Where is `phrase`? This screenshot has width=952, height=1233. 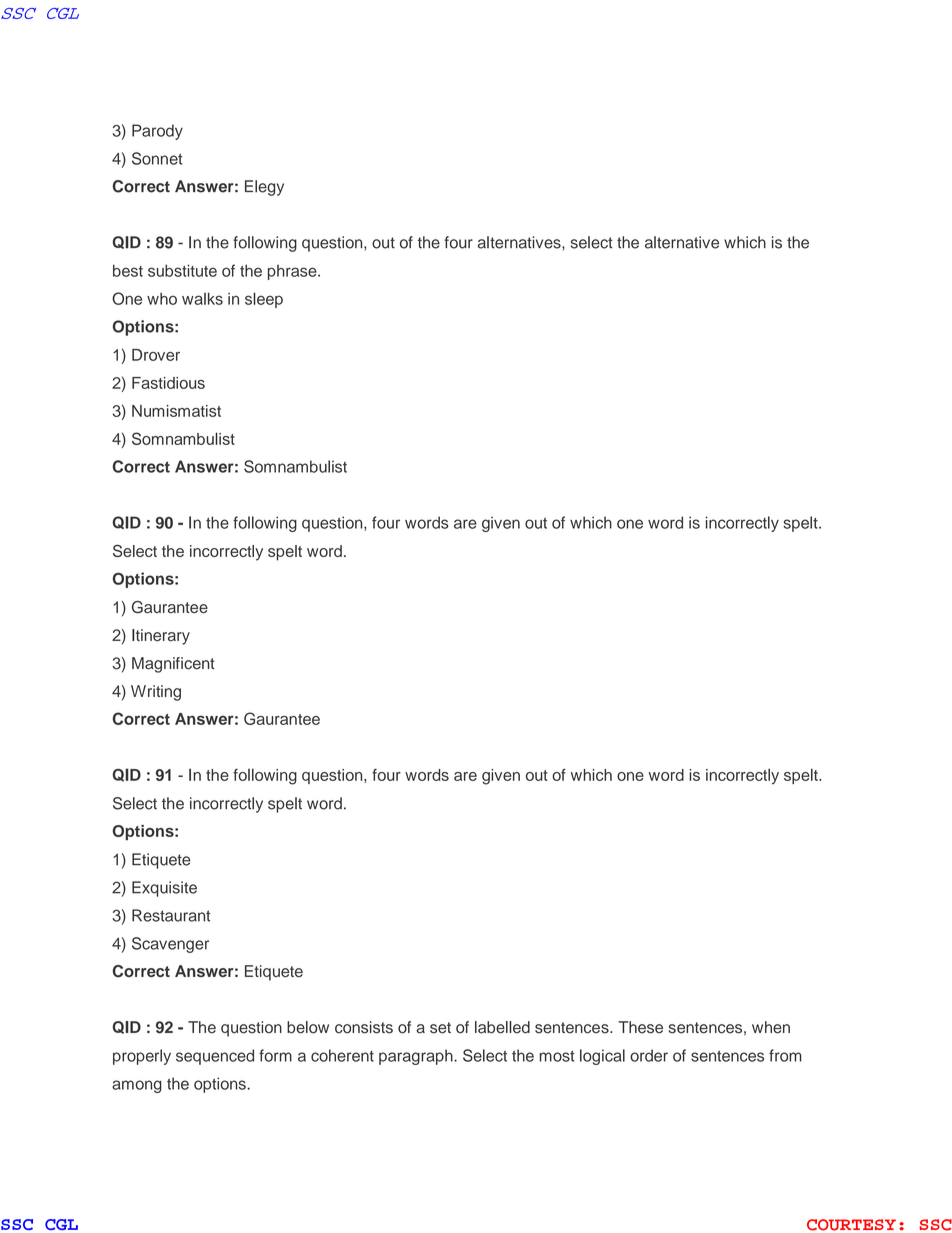
phrase is located at coordinates (293, 272).
